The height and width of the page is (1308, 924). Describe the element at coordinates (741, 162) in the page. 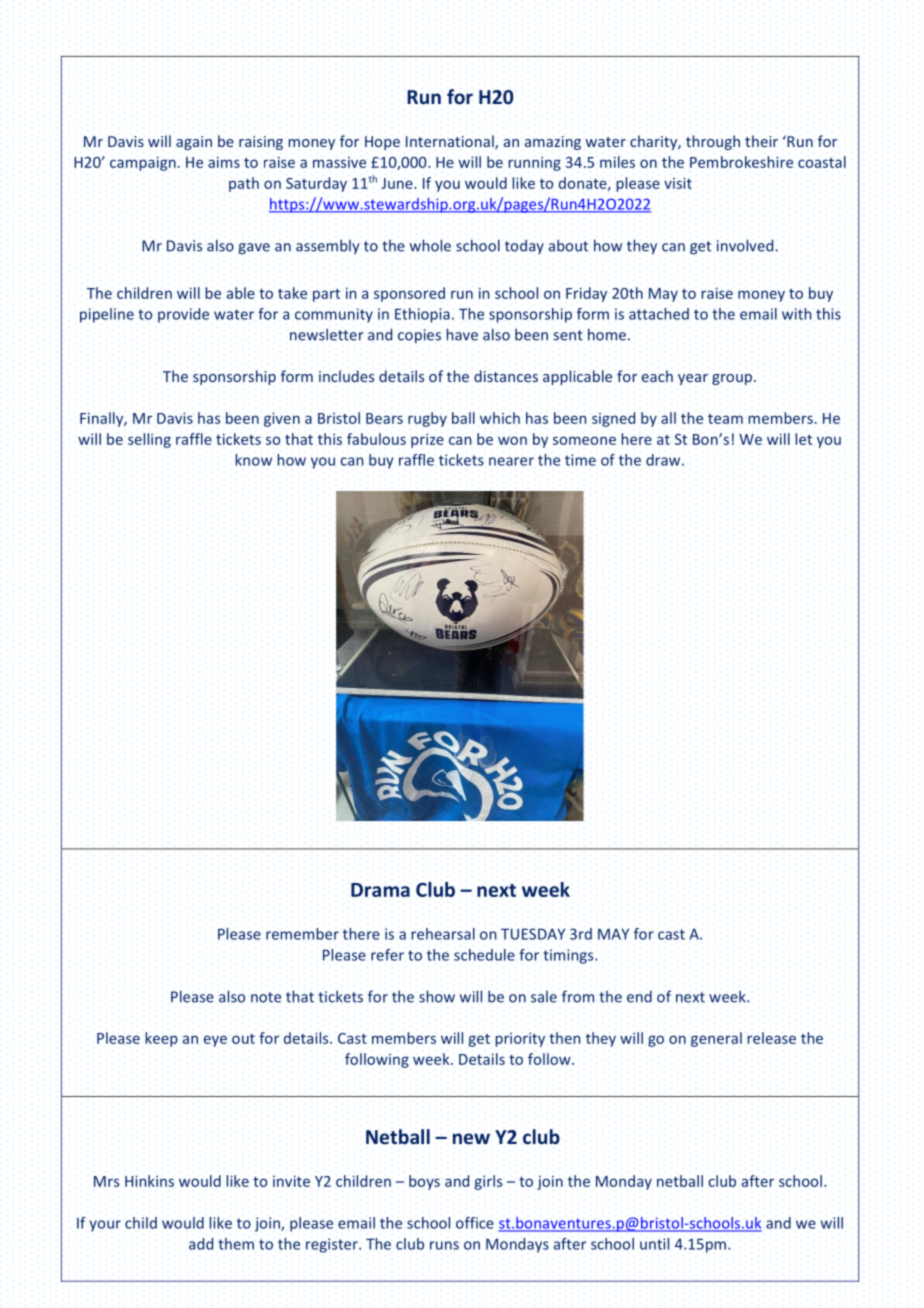

I see `Pembrokeshire` at that location.
